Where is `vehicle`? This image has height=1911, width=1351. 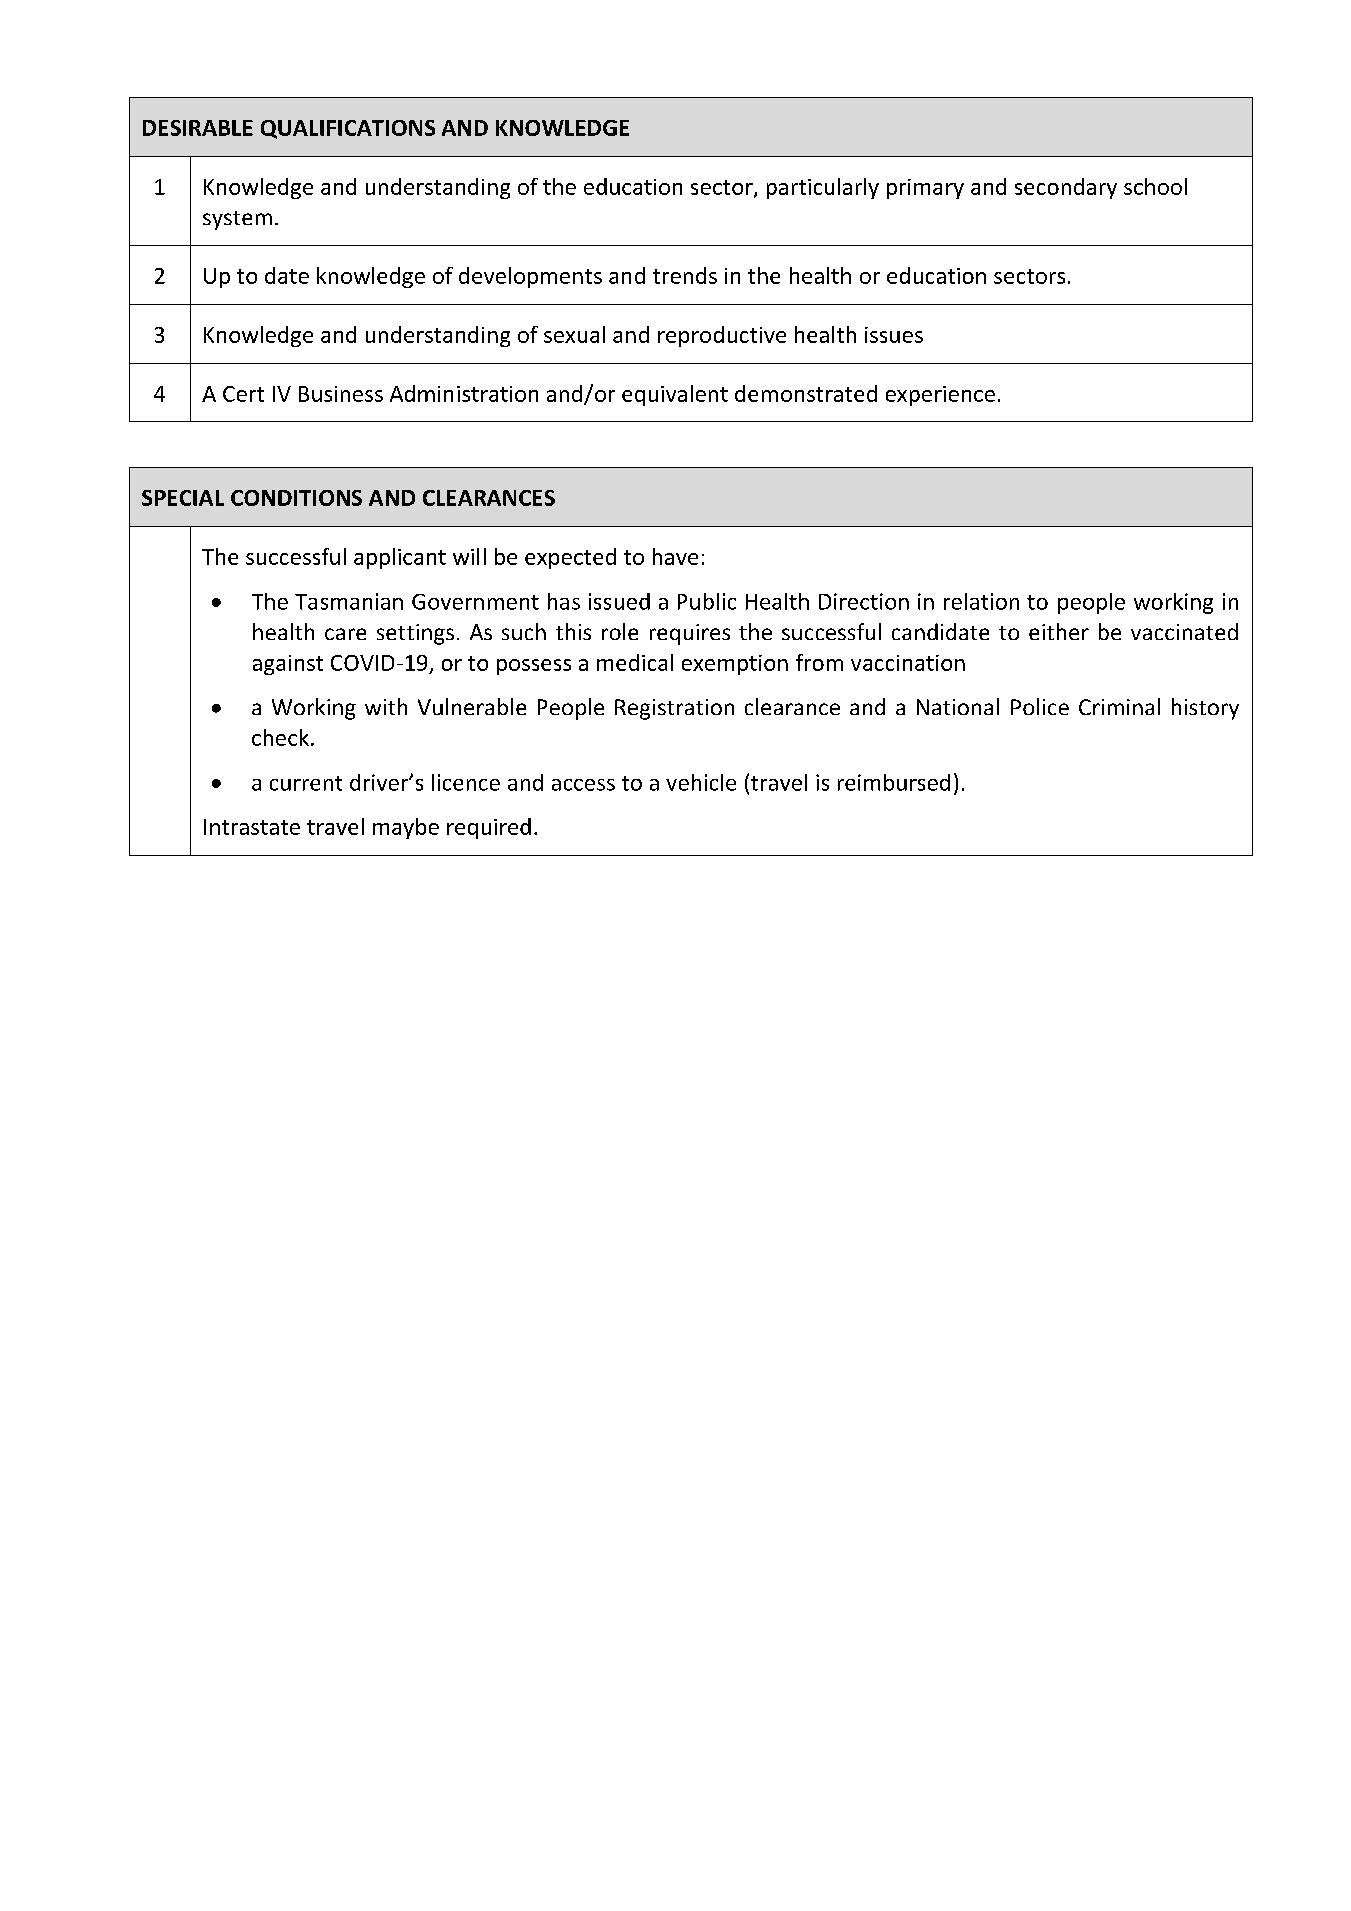 vehicle is located at coordinates (701, 782).
